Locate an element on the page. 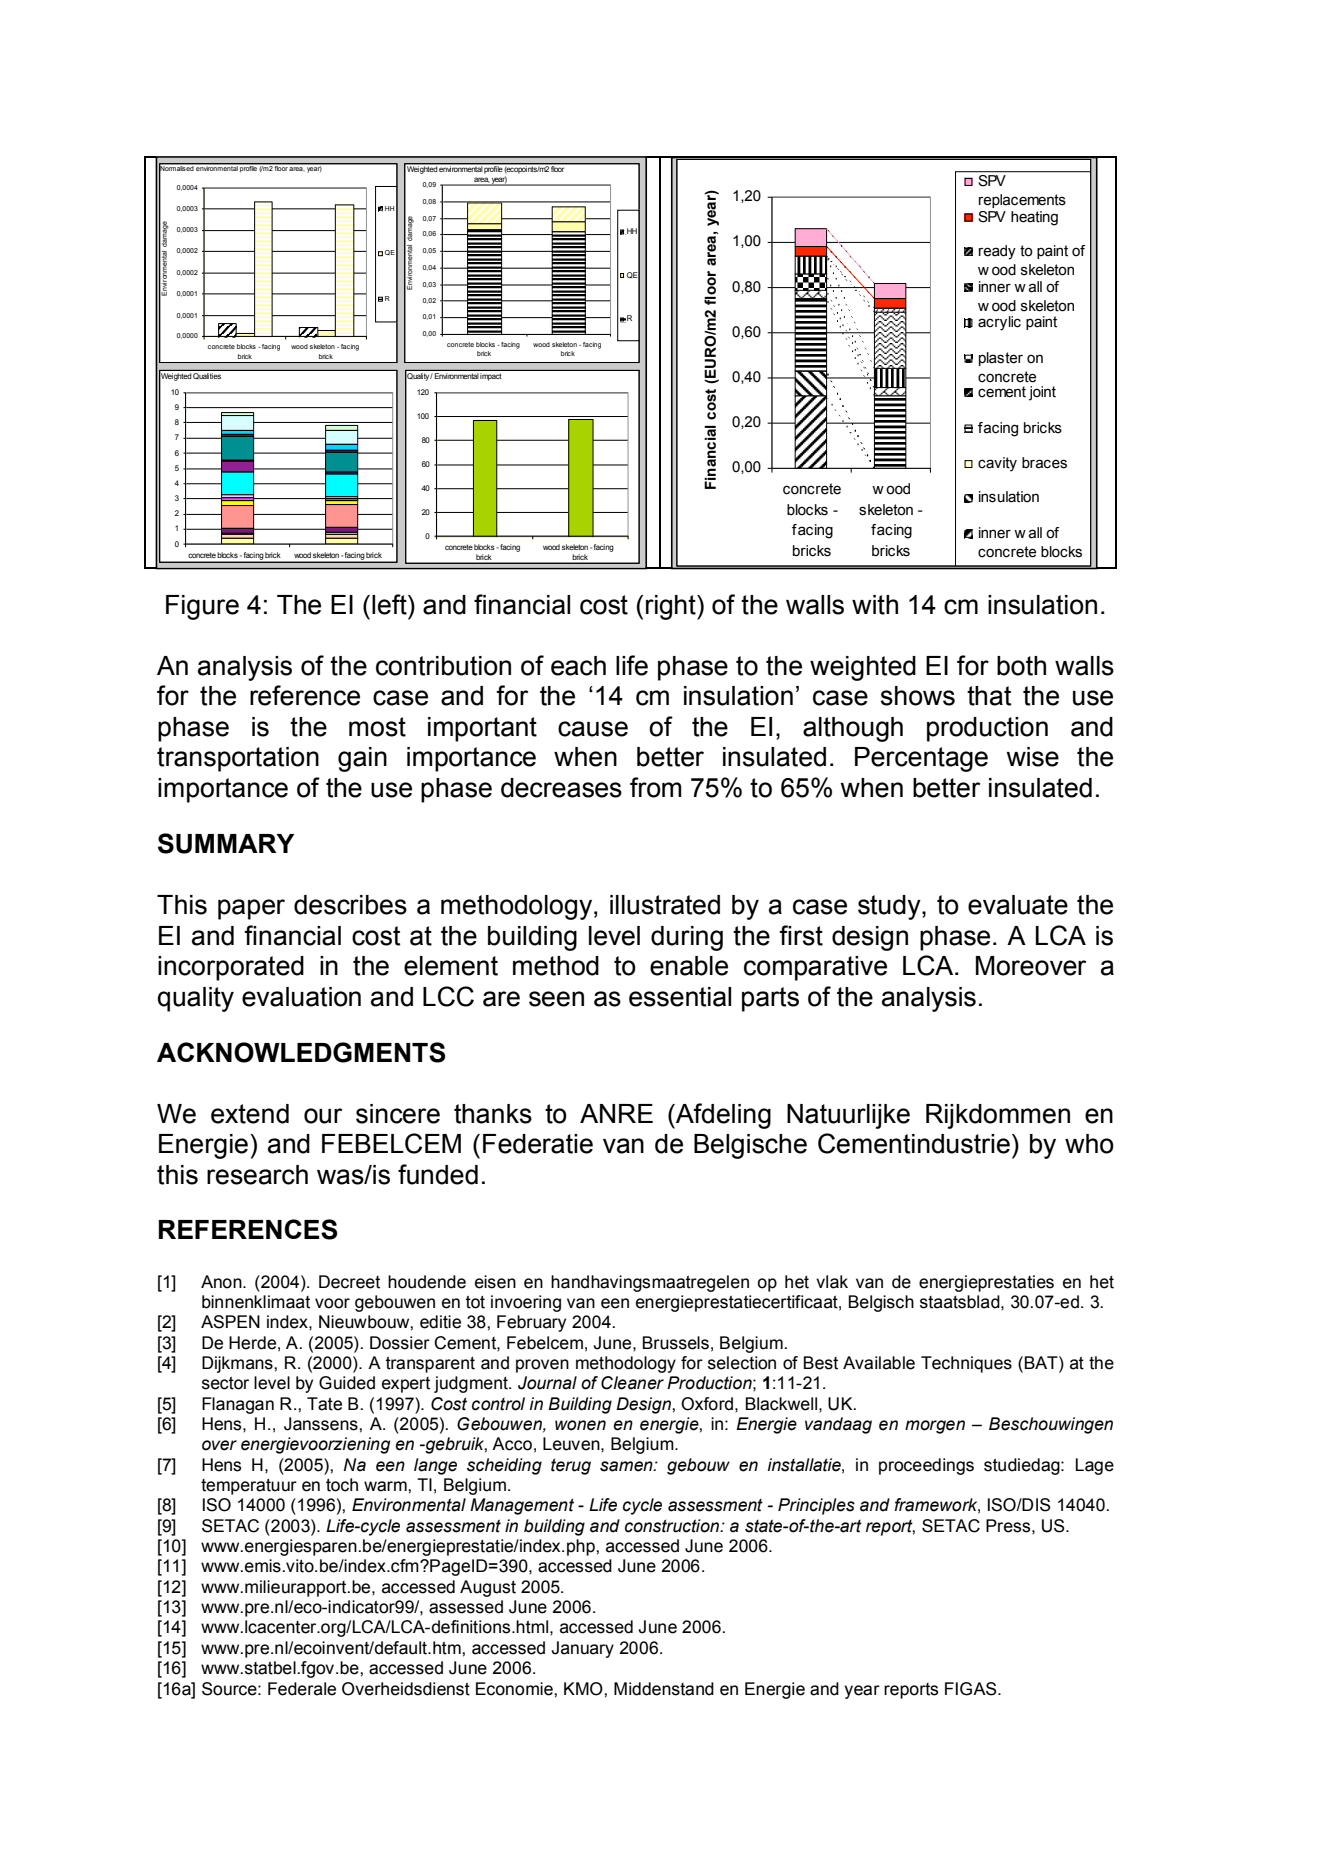  evaluate is located at coordinates (1018, 905).
